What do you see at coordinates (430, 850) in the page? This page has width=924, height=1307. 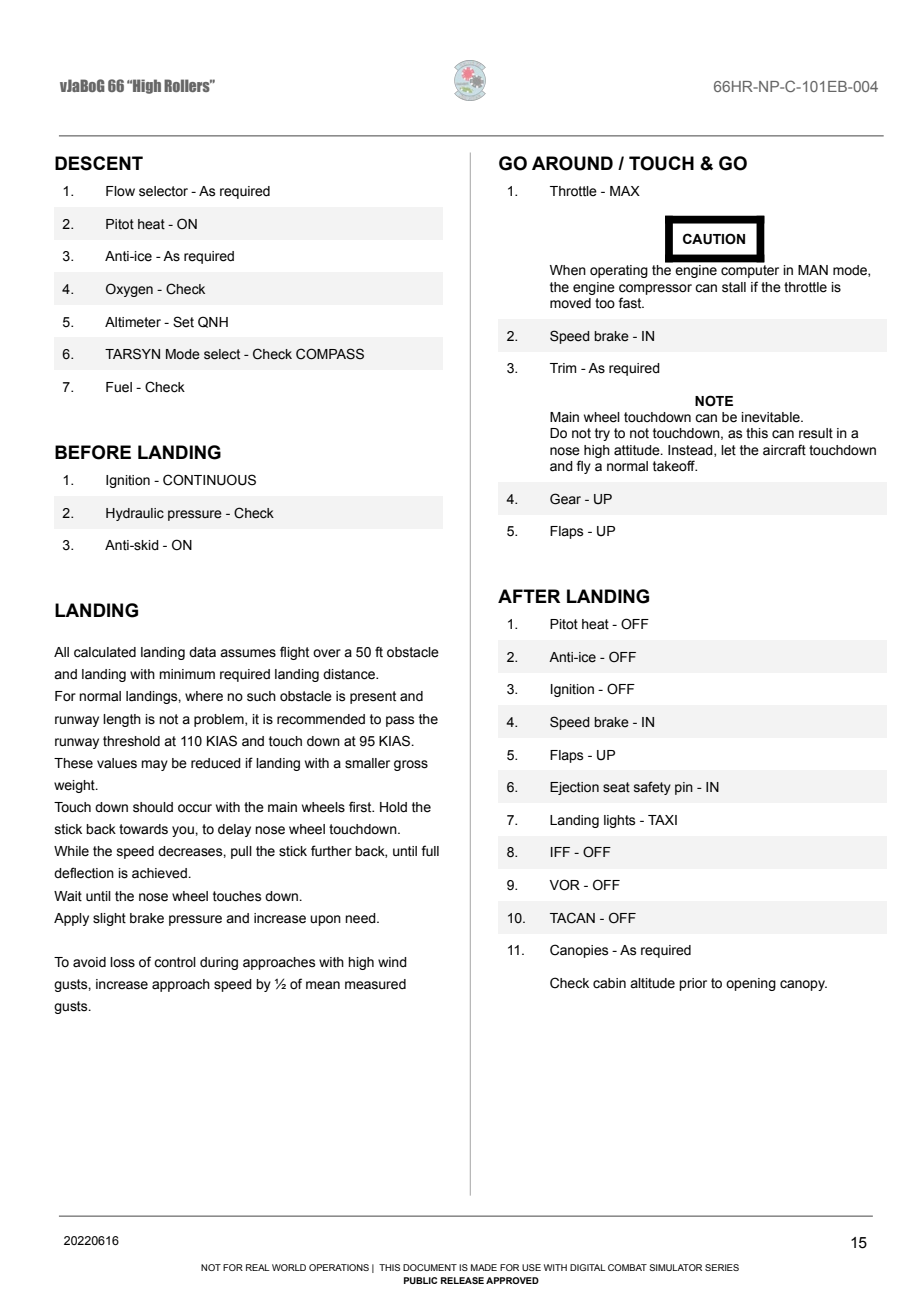 I see `full` at bounding box center [430, 850].
